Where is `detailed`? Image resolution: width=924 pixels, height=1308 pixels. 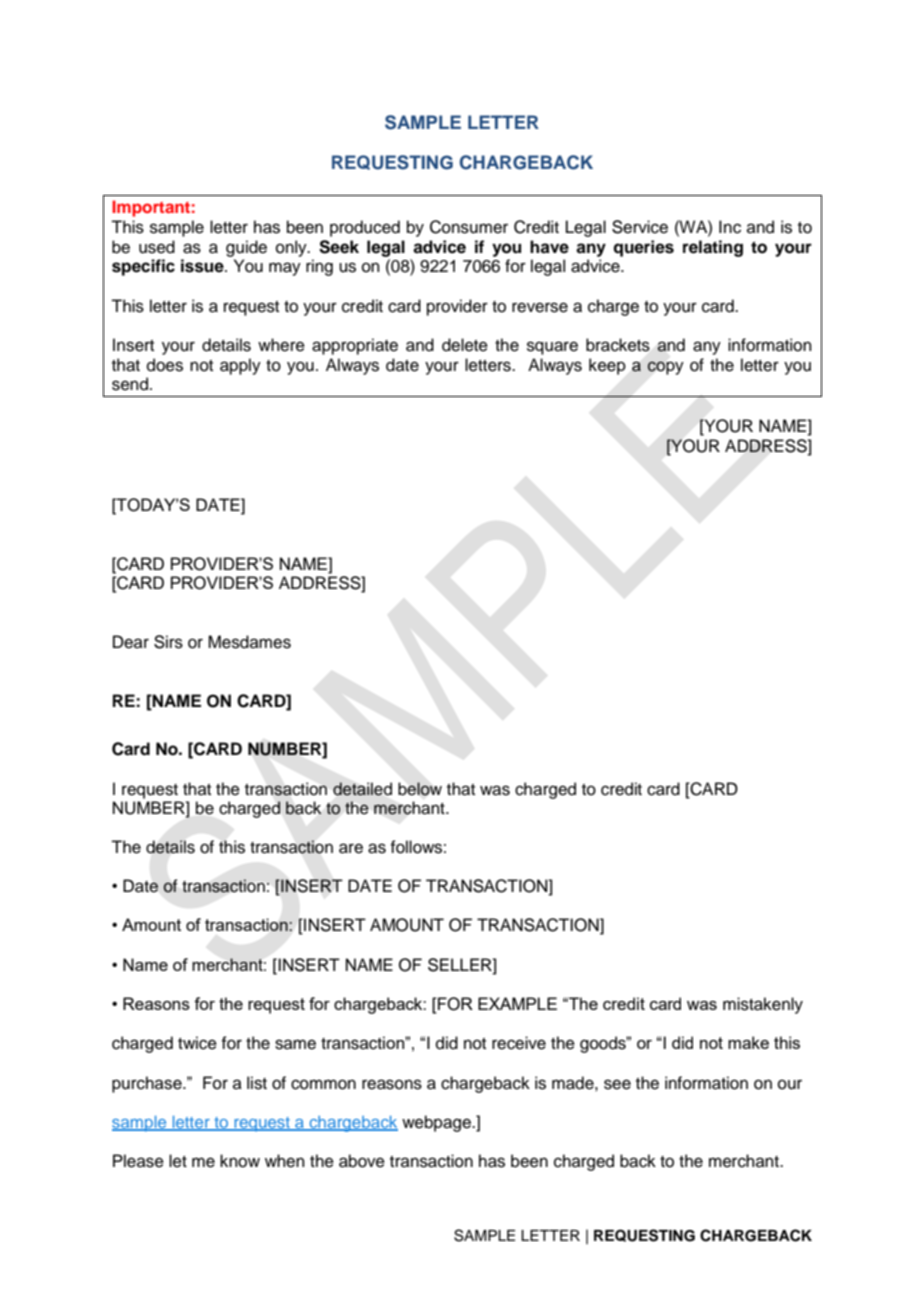 detailed is located at coordinates (362, 789).
